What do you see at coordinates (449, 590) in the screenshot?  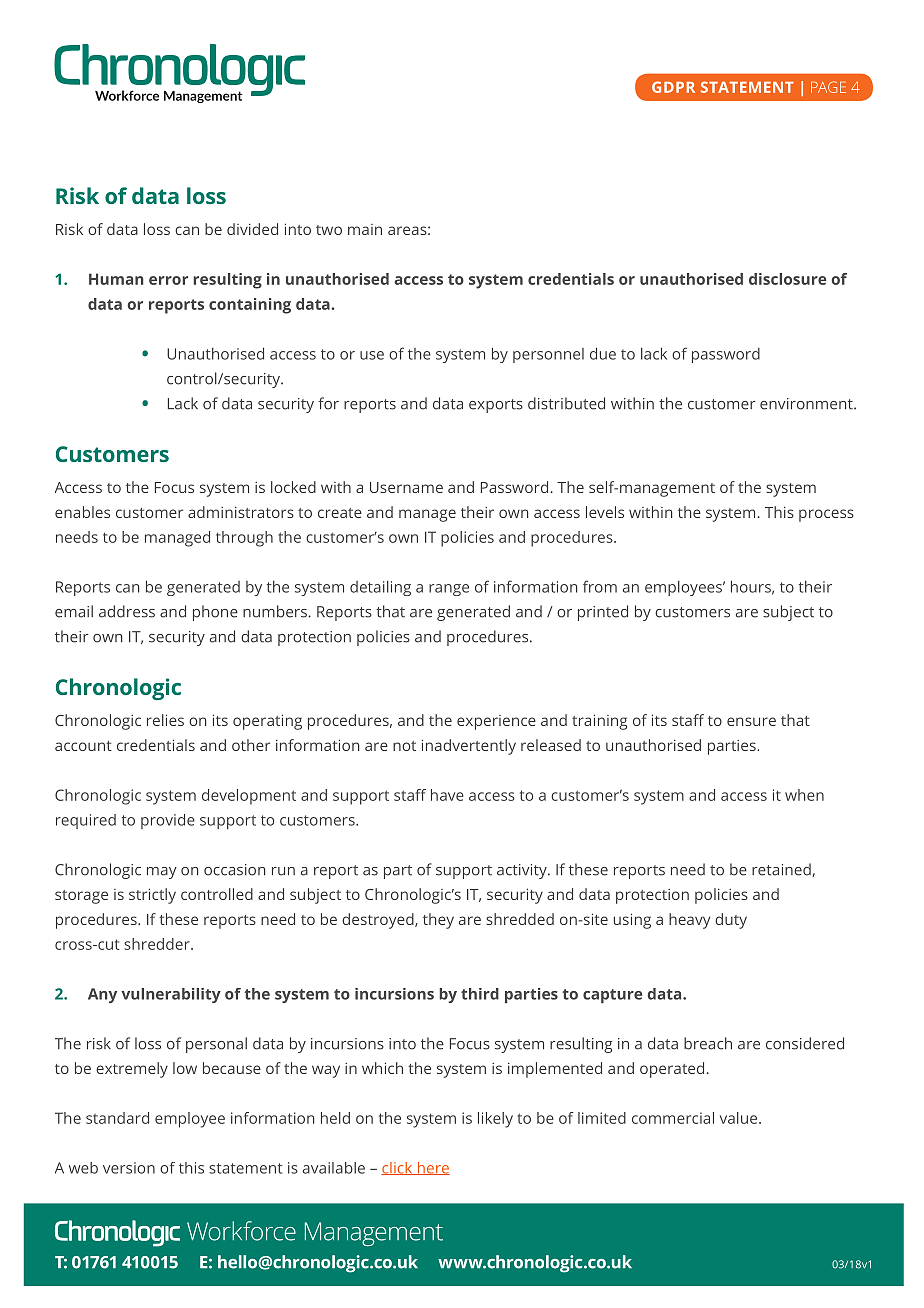 I see `range` at bounding box center [449, 590].
